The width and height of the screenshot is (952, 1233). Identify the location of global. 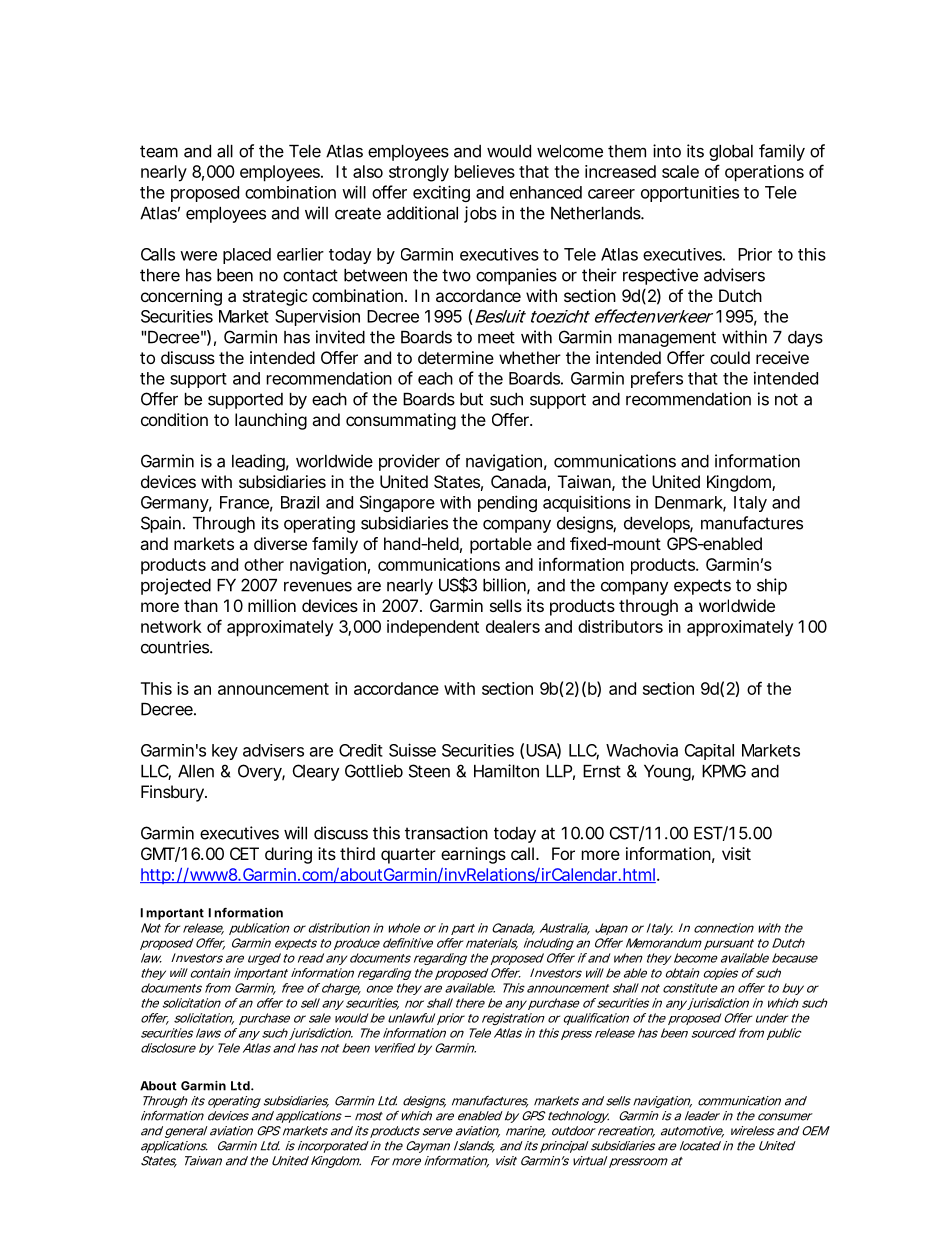
(731, 153).
